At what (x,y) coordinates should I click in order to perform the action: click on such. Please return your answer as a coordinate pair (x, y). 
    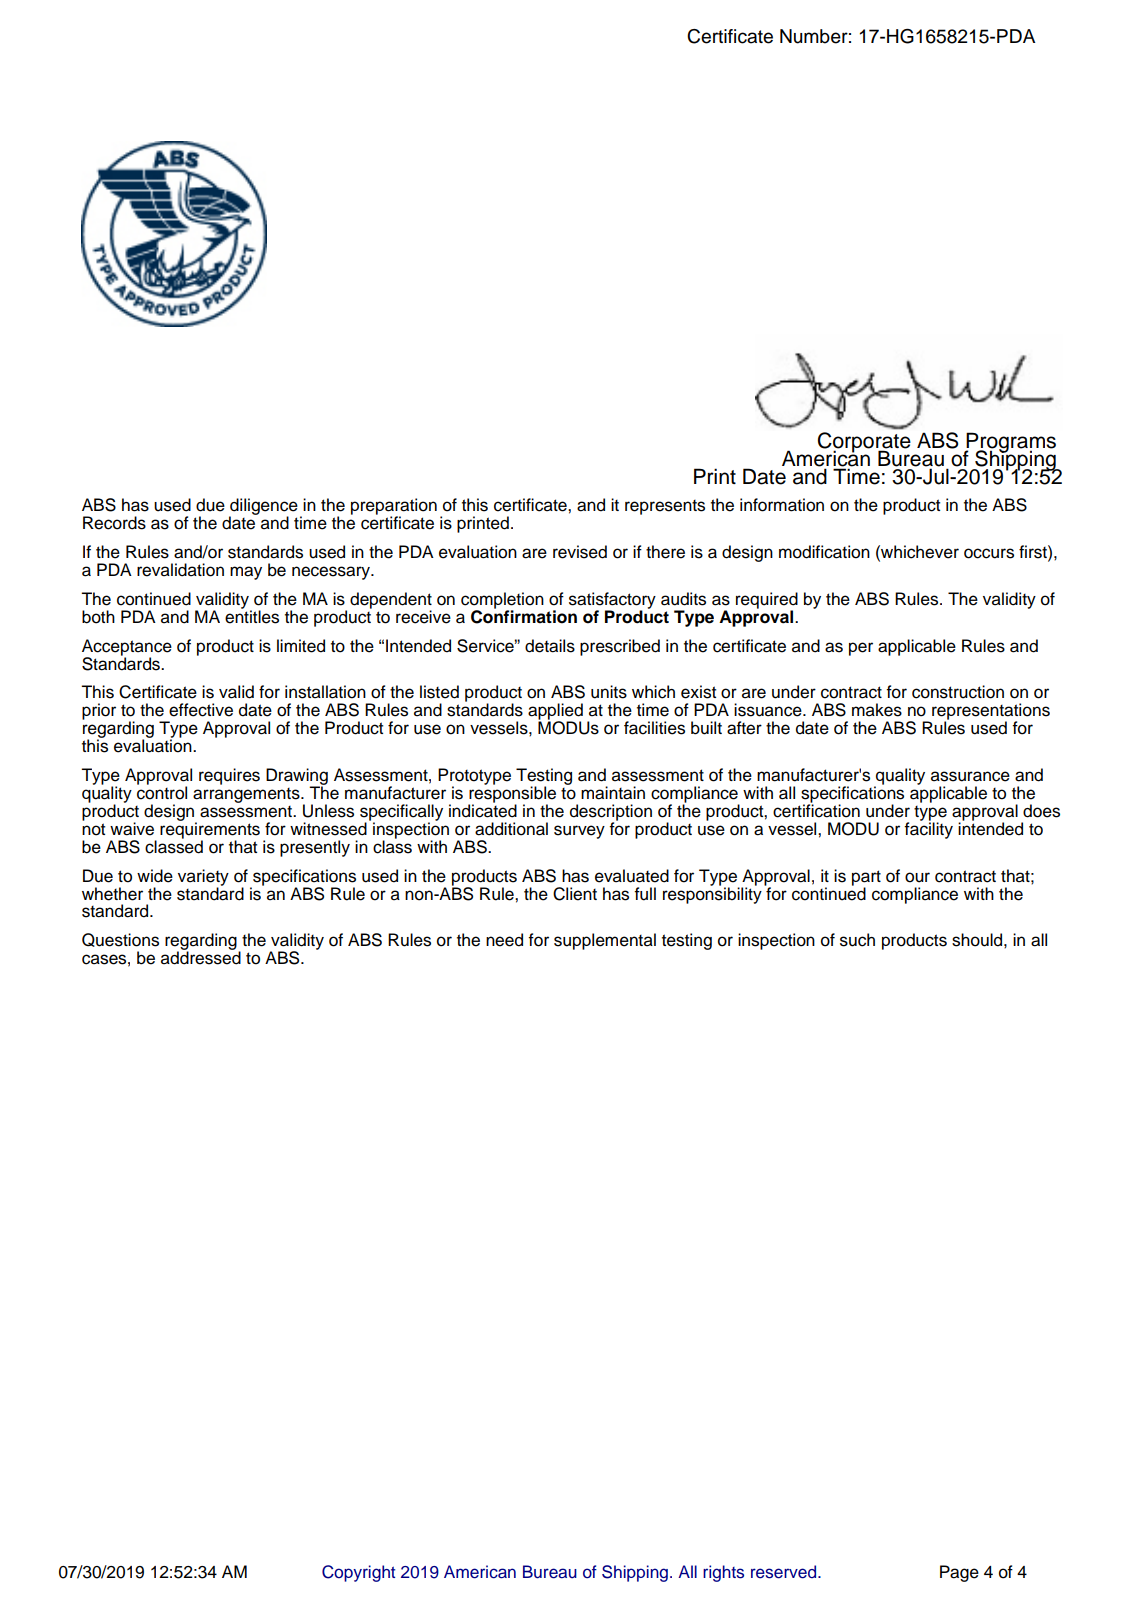
    Looking at the image, I should click on (857, 940).
